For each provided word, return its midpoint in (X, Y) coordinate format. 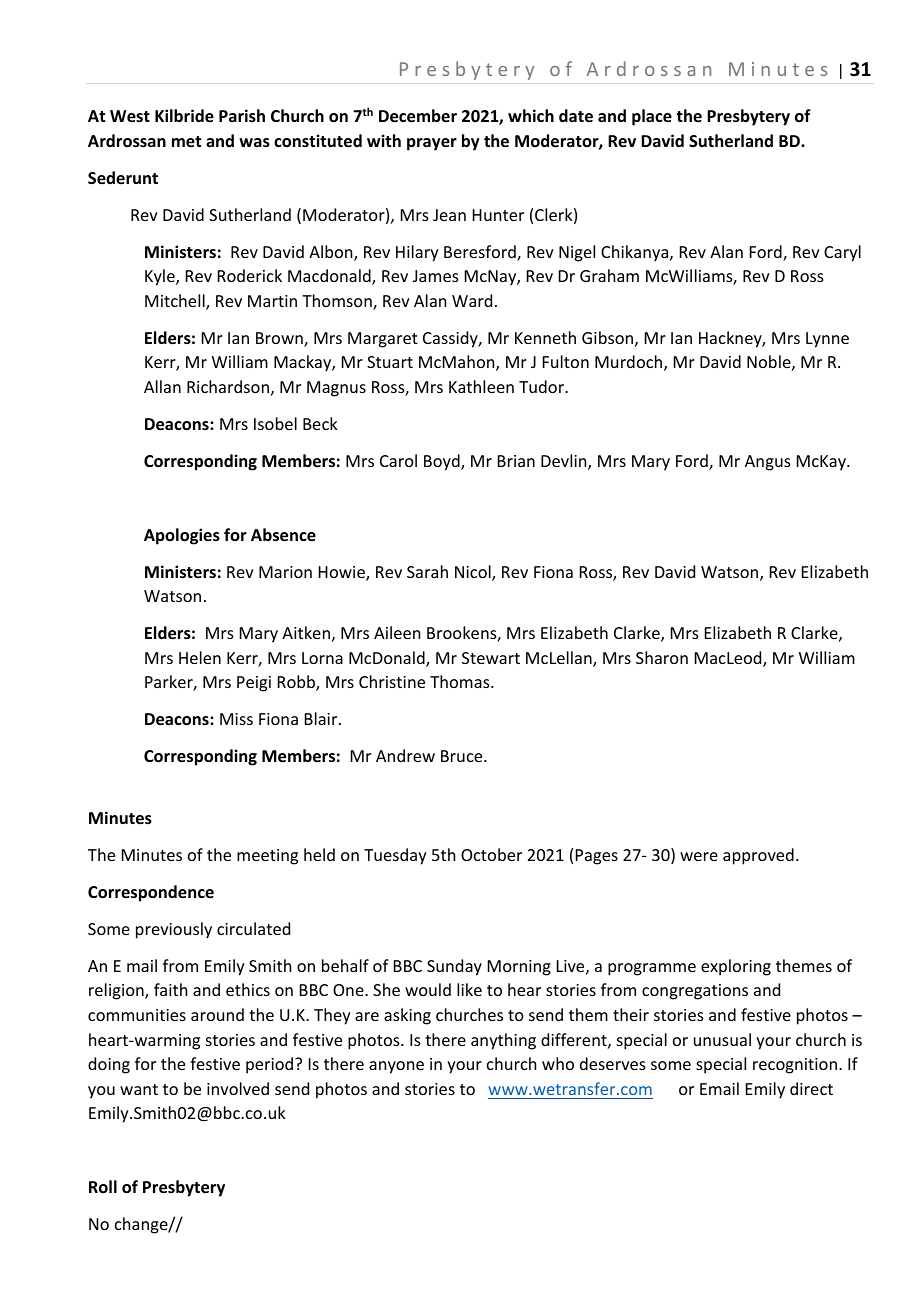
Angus (768, 463)
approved (758, 856)
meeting (267, 857)
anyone (396, 1067)
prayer (432, 144)
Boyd (443, 462)
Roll (103, 1186)
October (491, 854)
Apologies (182, 536)
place (652, 117)
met (186, 142)
